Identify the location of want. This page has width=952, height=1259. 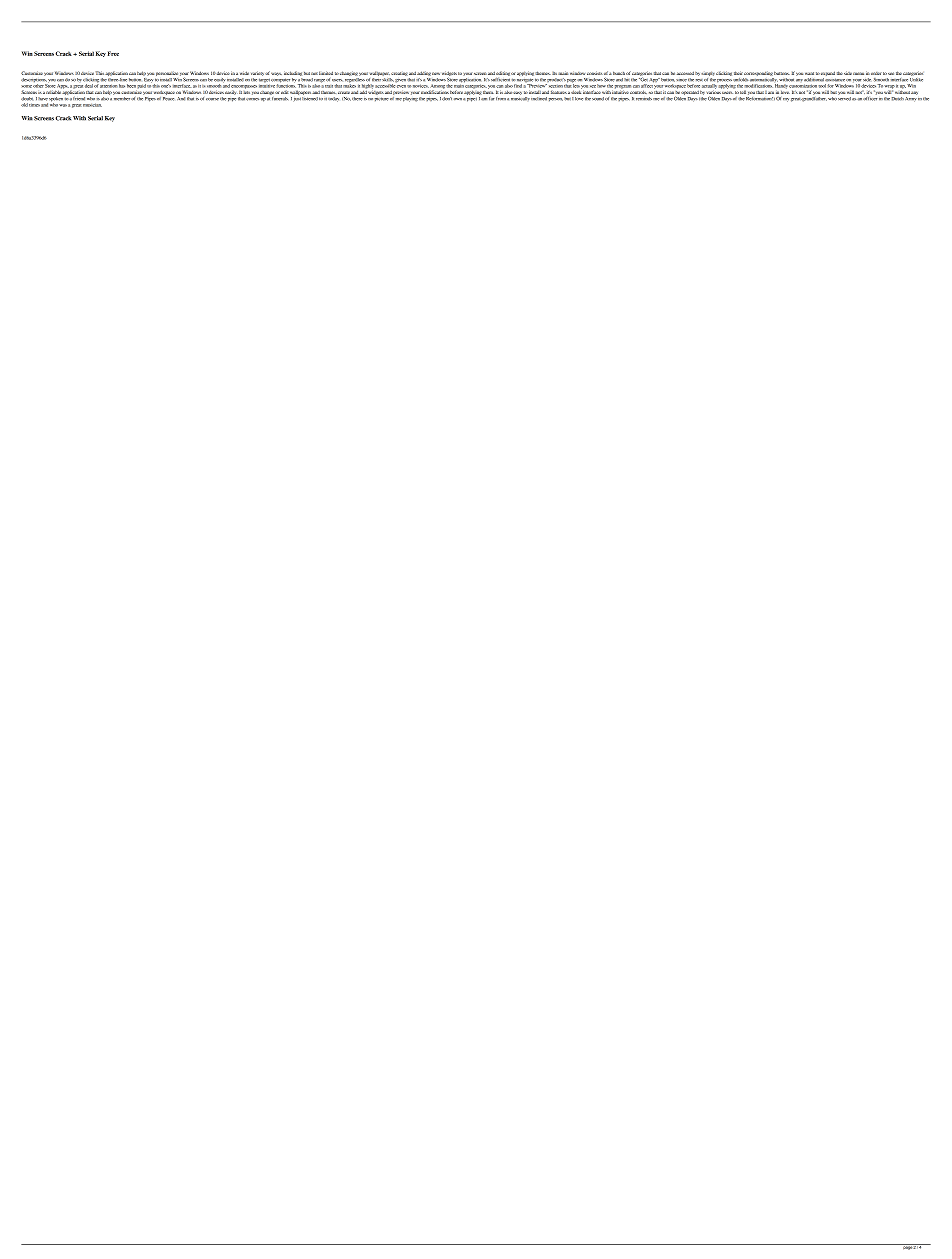
(809, 73).
